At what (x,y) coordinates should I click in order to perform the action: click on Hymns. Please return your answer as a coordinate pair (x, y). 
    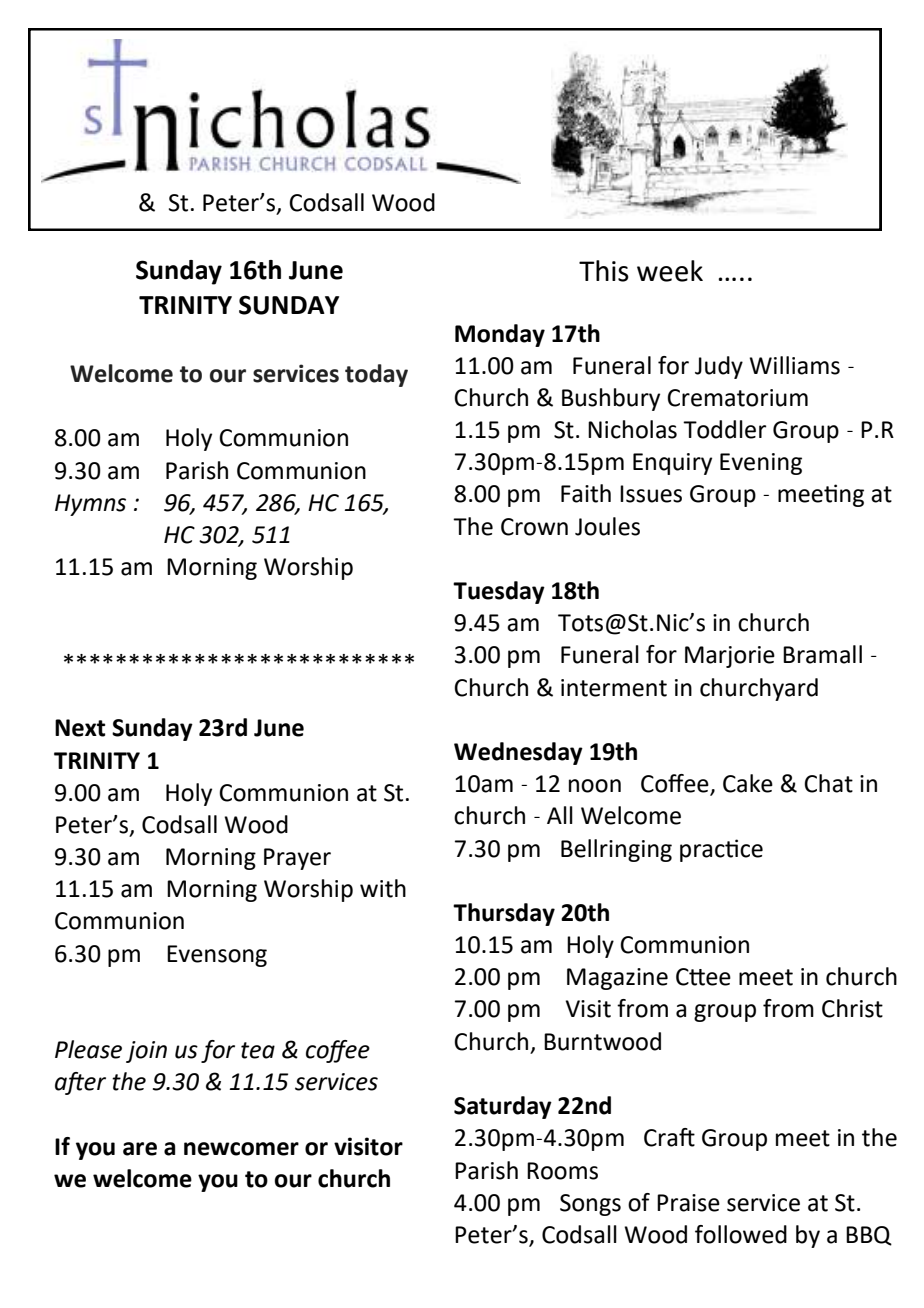
    Looking at the image, I should click on (90, 505).
